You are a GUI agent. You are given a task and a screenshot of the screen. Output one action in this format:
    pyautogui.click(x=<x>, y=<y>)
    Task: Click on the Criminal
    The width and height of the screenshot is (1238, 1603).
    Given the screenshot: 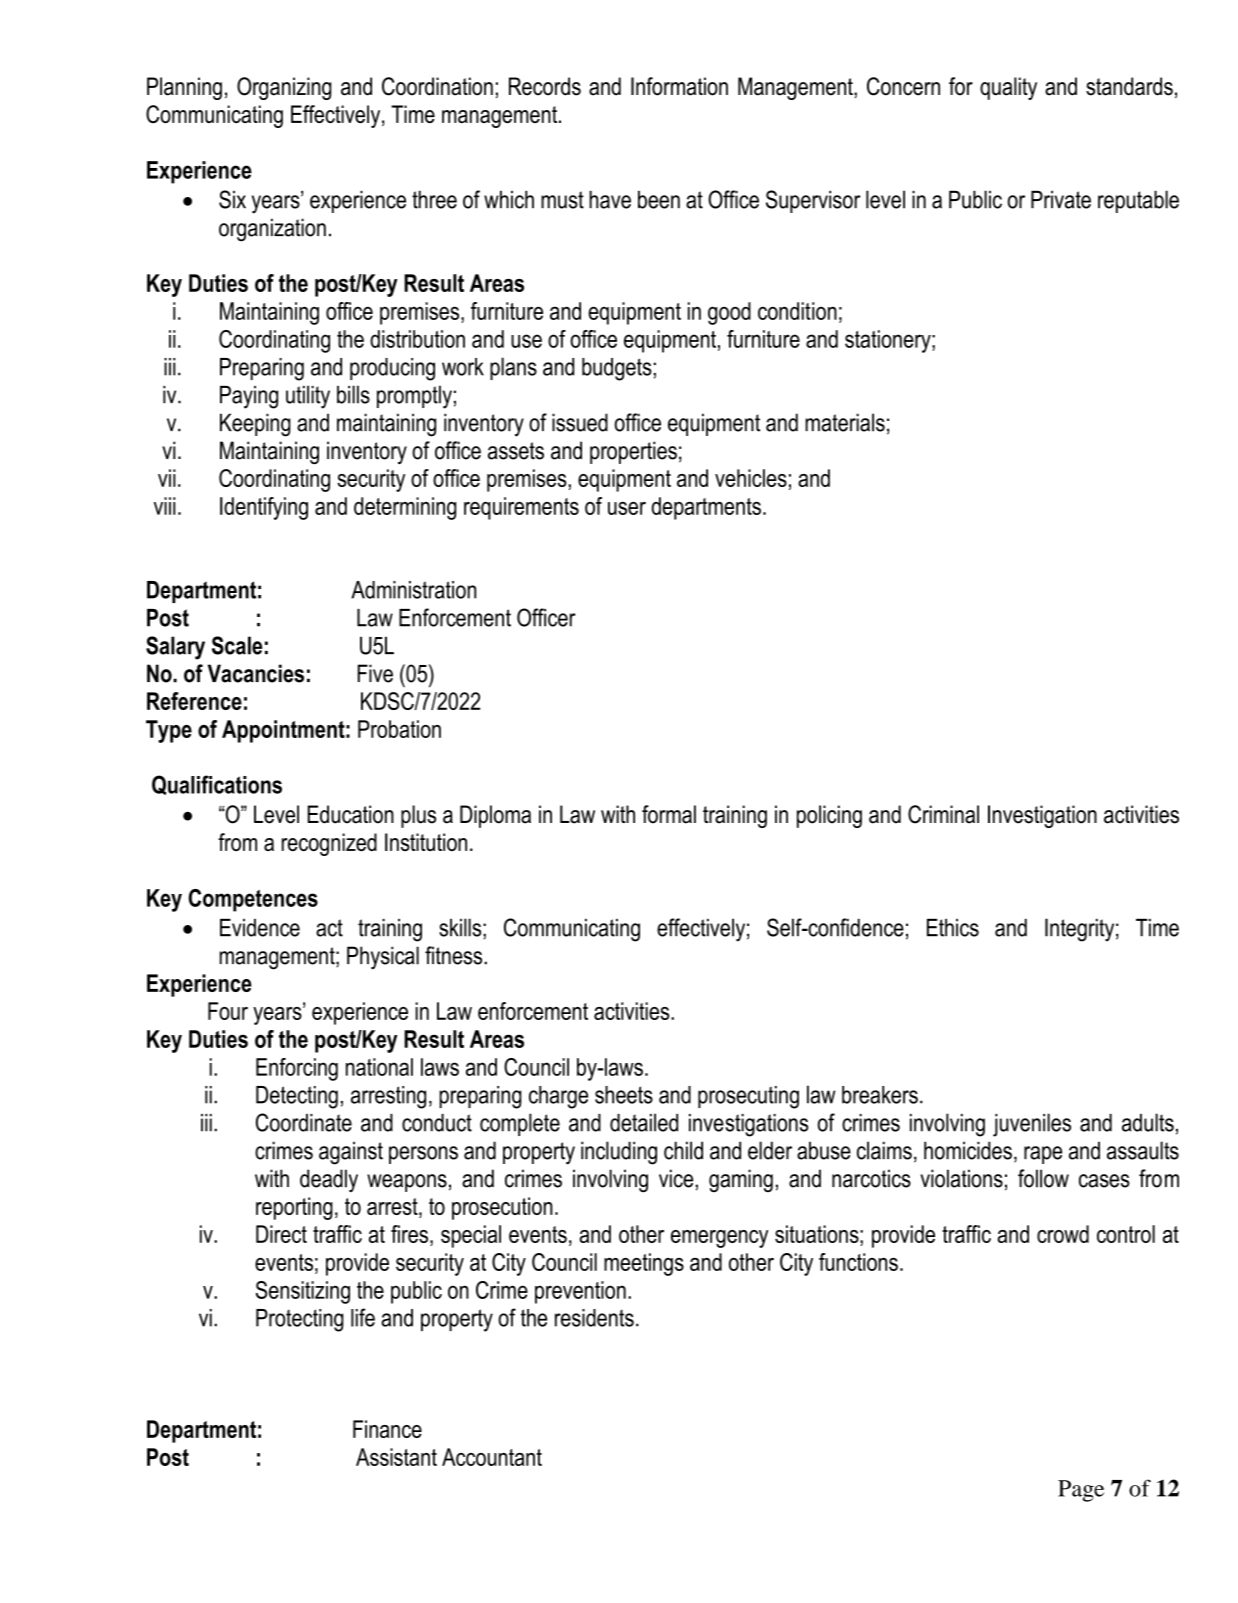 What is the action you would take?
    pyautogui.click(x=943, y=814)
